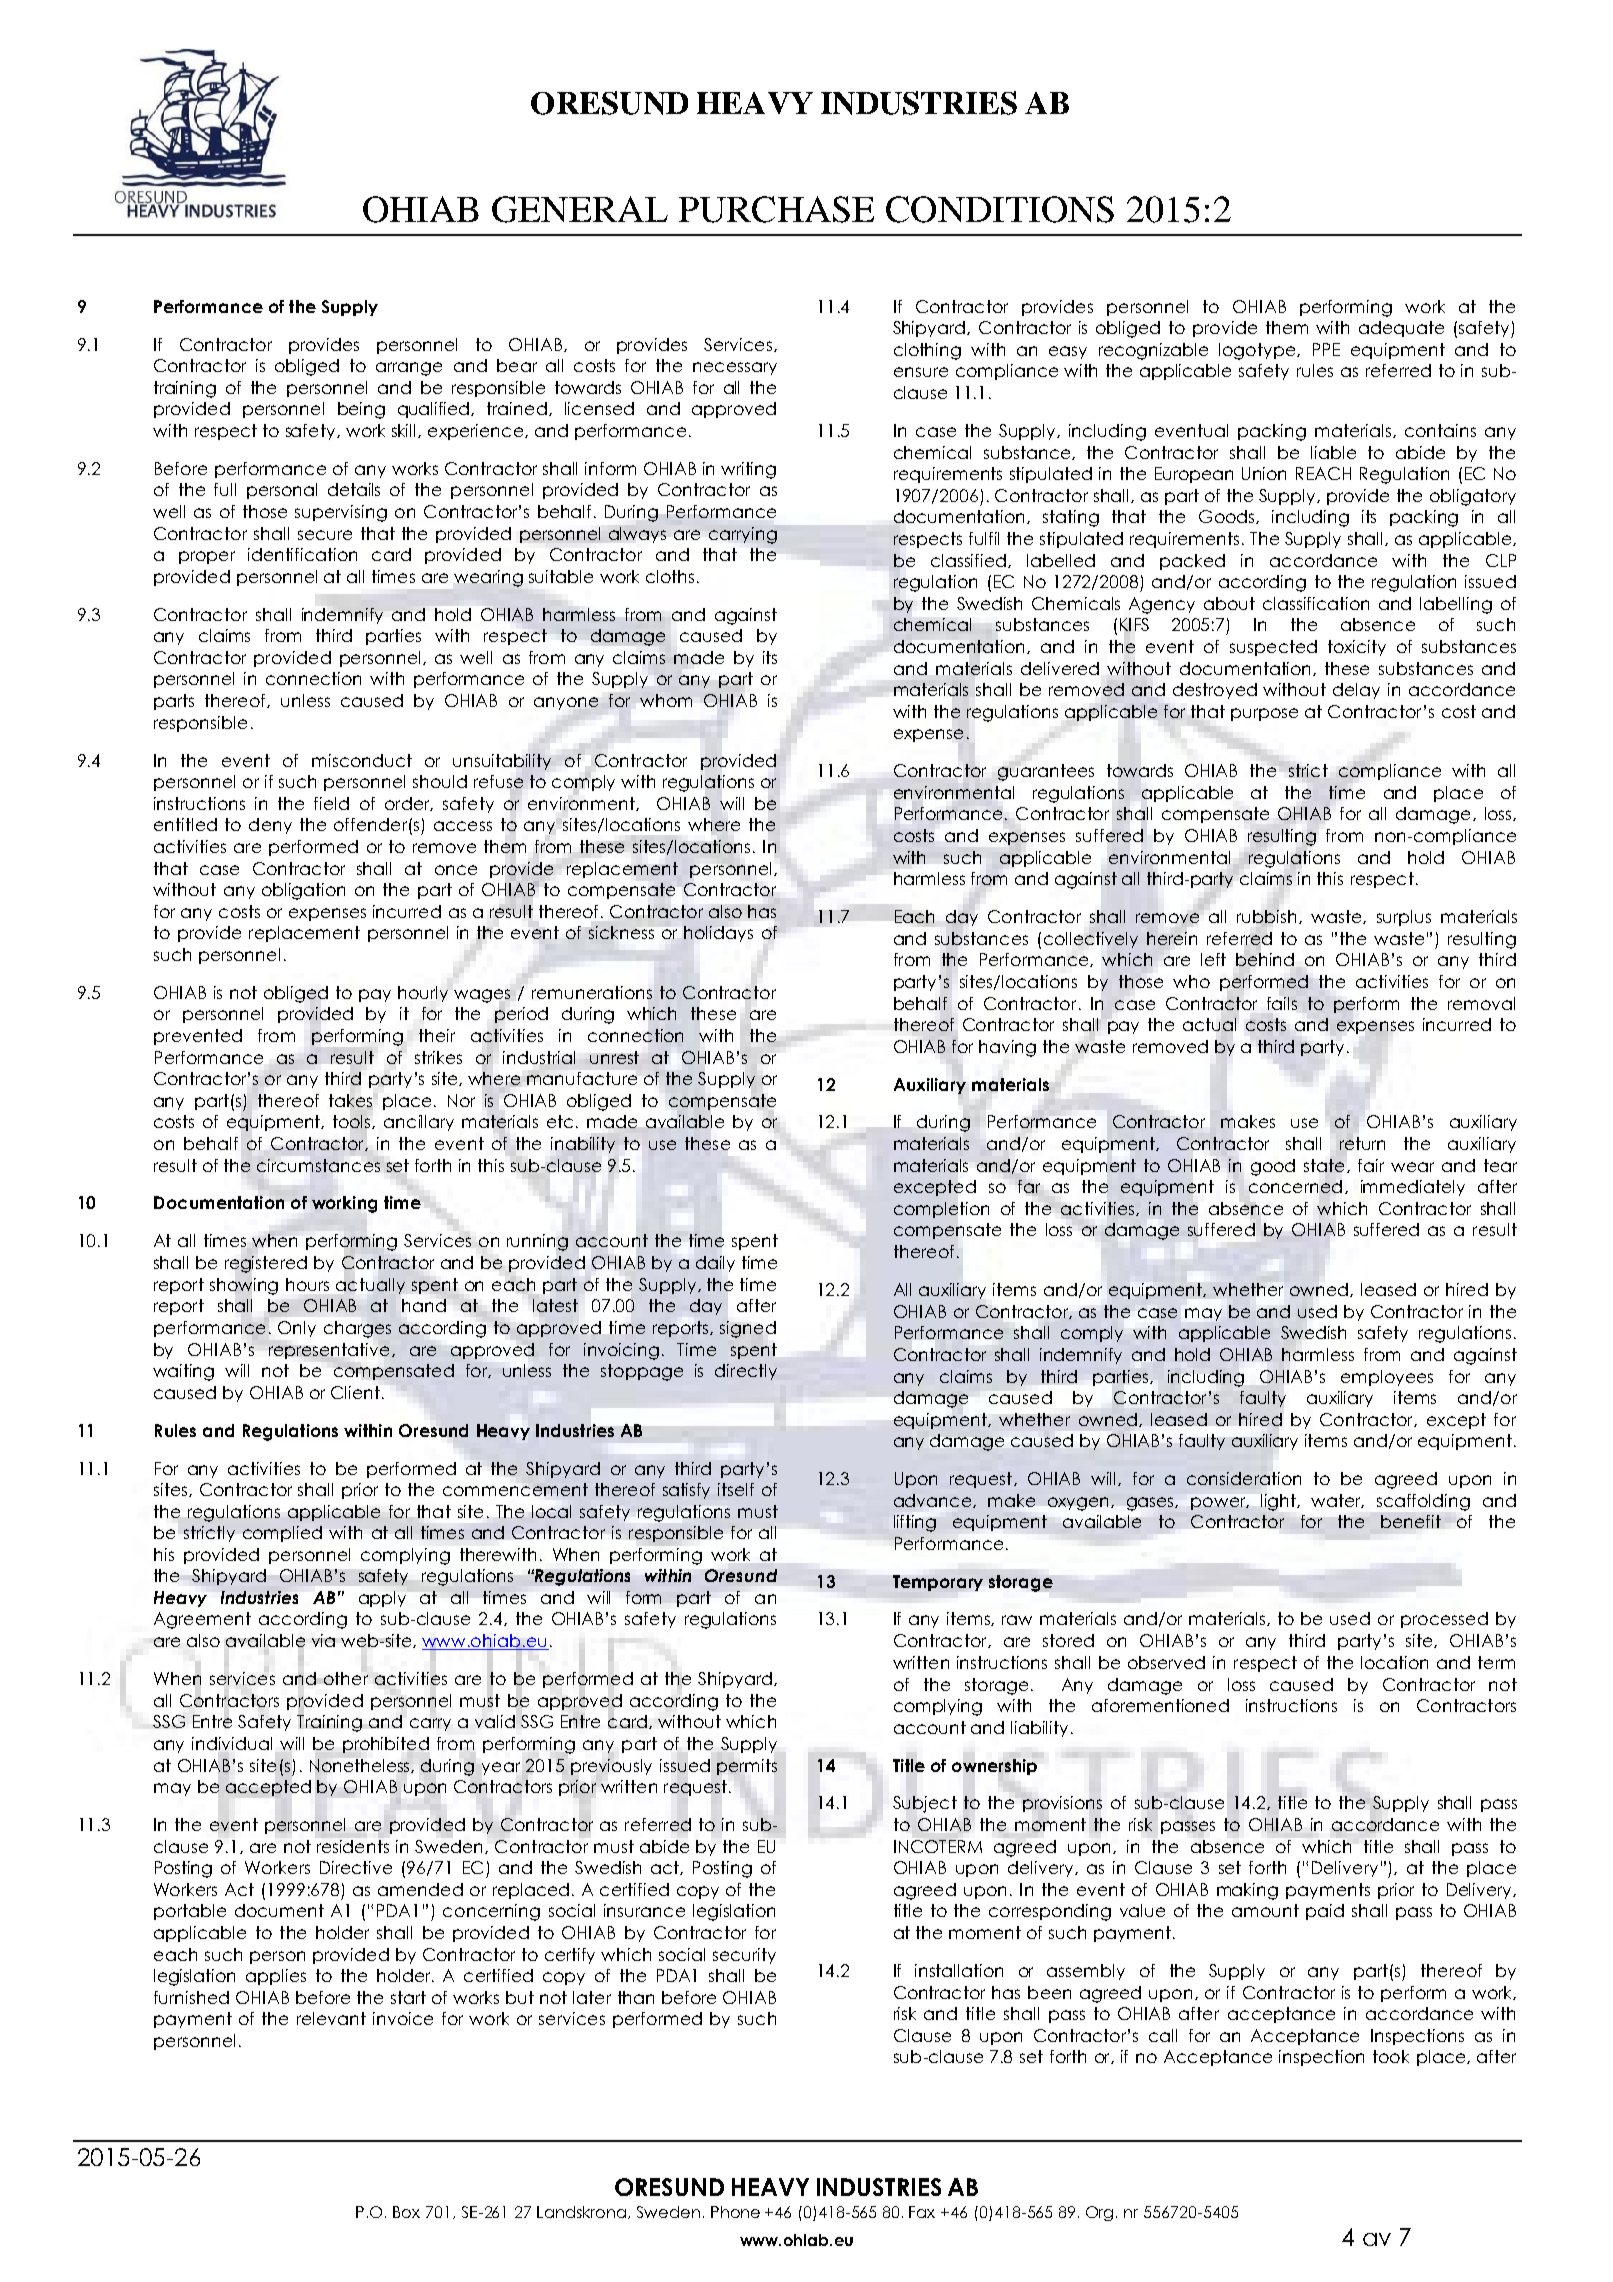 This document has width=1613, height=2282. What do you see at coordinates (666, 700) in the document?
I see `whom` at bounding box center [666, 700].
